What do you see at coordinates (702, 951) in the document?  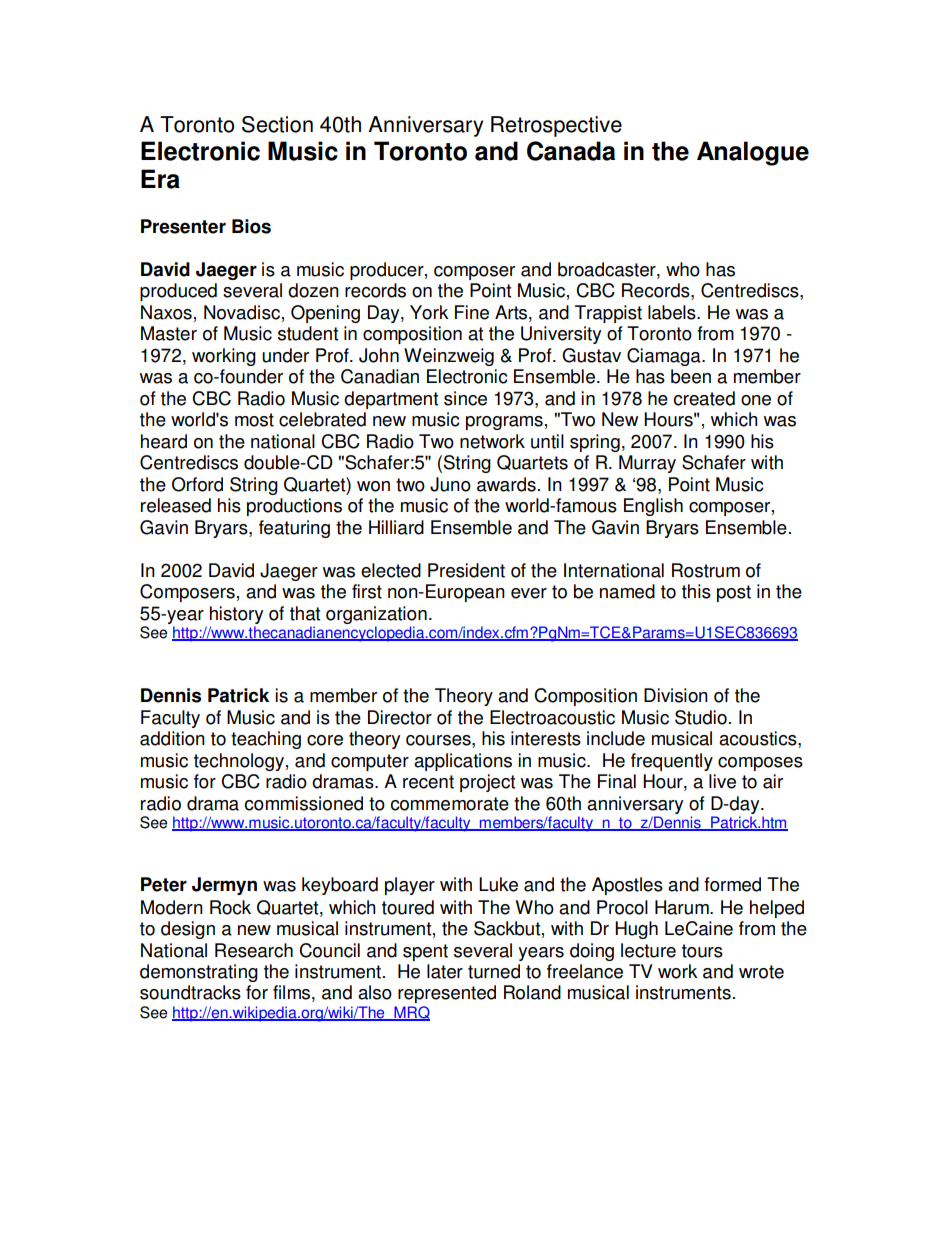 I see `tours` at bounding box center [702, 951].
